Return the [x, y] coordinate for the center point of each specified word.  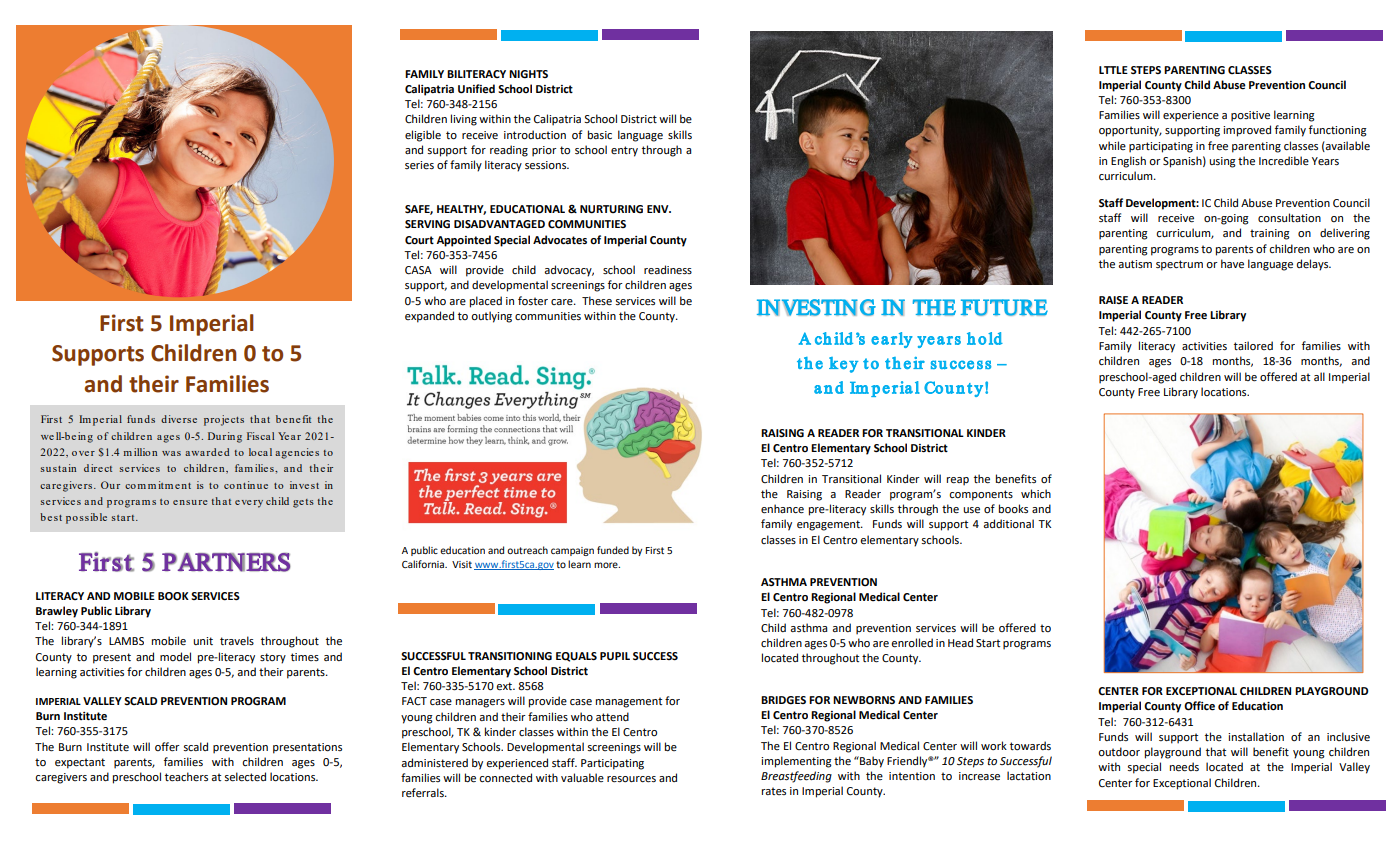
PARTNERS [226, 562]
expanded [429, 317]
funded [613, 550]
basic [600, 135]
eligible [423, 136]
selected [245, 777]
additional [1008, 524]
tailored [1253, 345]
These [597, 301]
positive [1250, 116]
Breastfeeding [796, 777]
